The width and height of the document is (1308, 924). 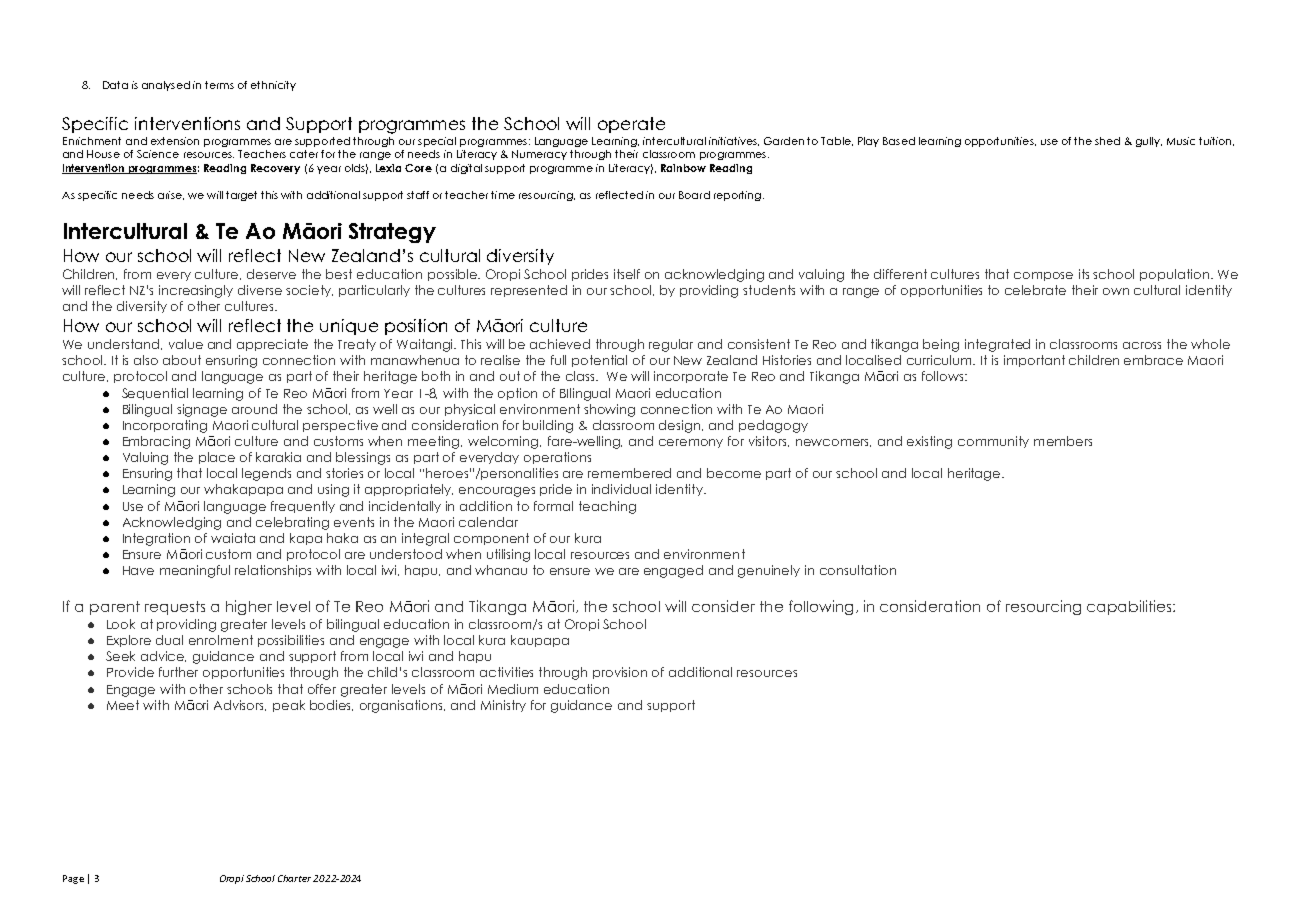 I want to click on Charter, so click(x=294, y=878).
